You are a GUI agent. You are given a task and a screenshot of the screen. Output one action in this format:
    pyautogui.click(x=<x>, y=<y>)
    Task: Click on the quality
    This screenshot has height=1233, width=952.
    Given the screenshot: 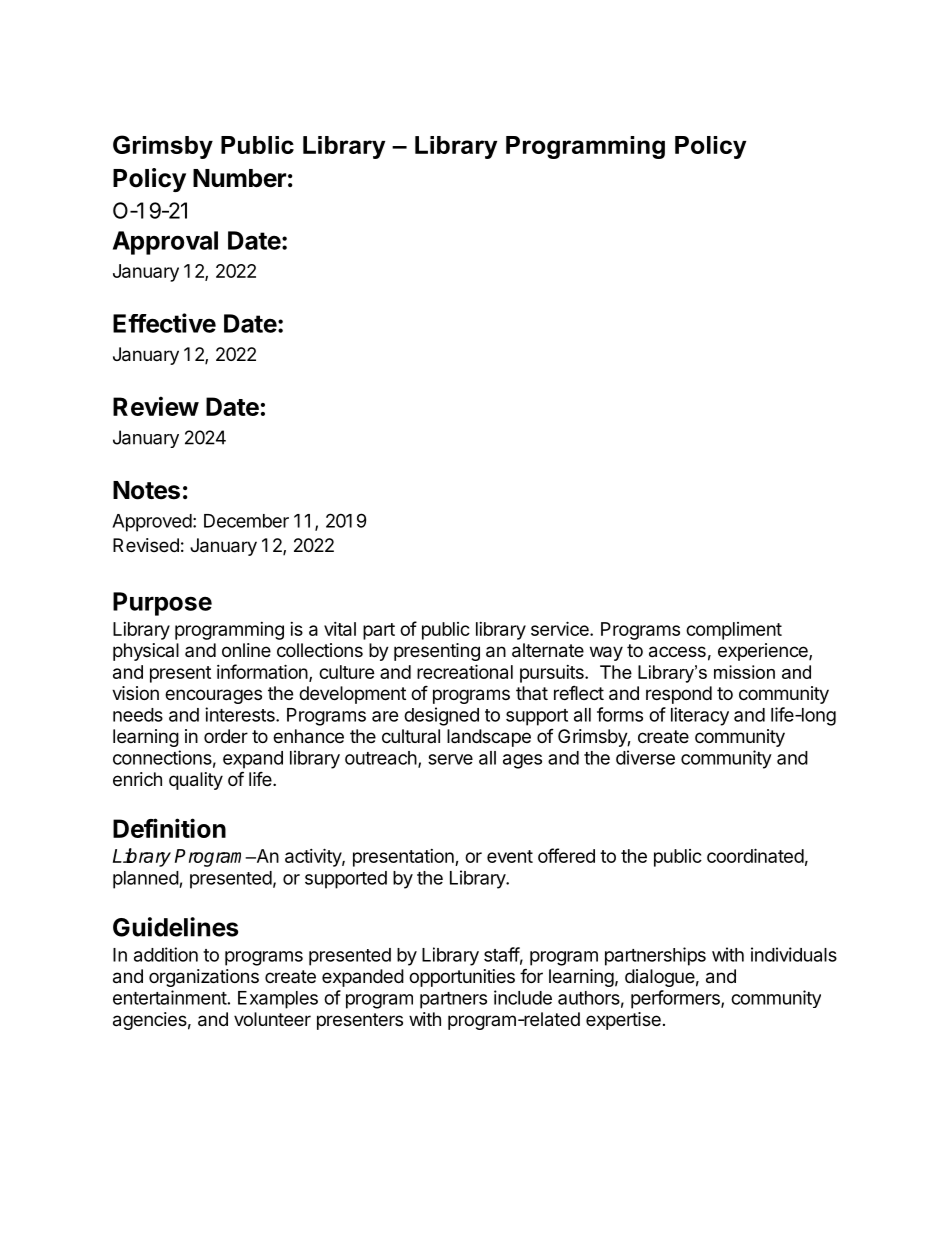 What is the action you would take?
    pyautogui.click(x=196, y=781)
